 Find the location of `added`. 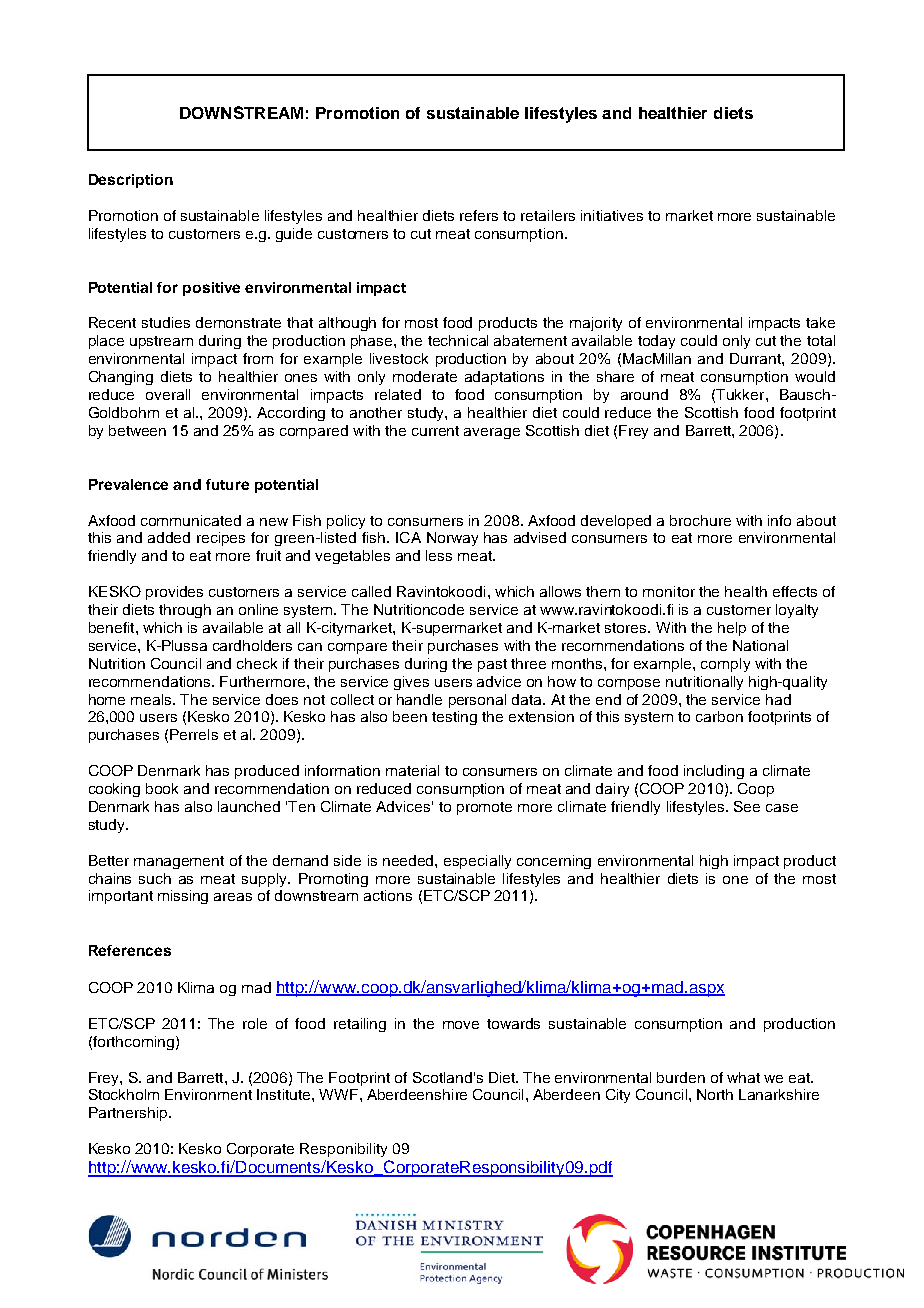

added is located at coordinates (169, 537).
